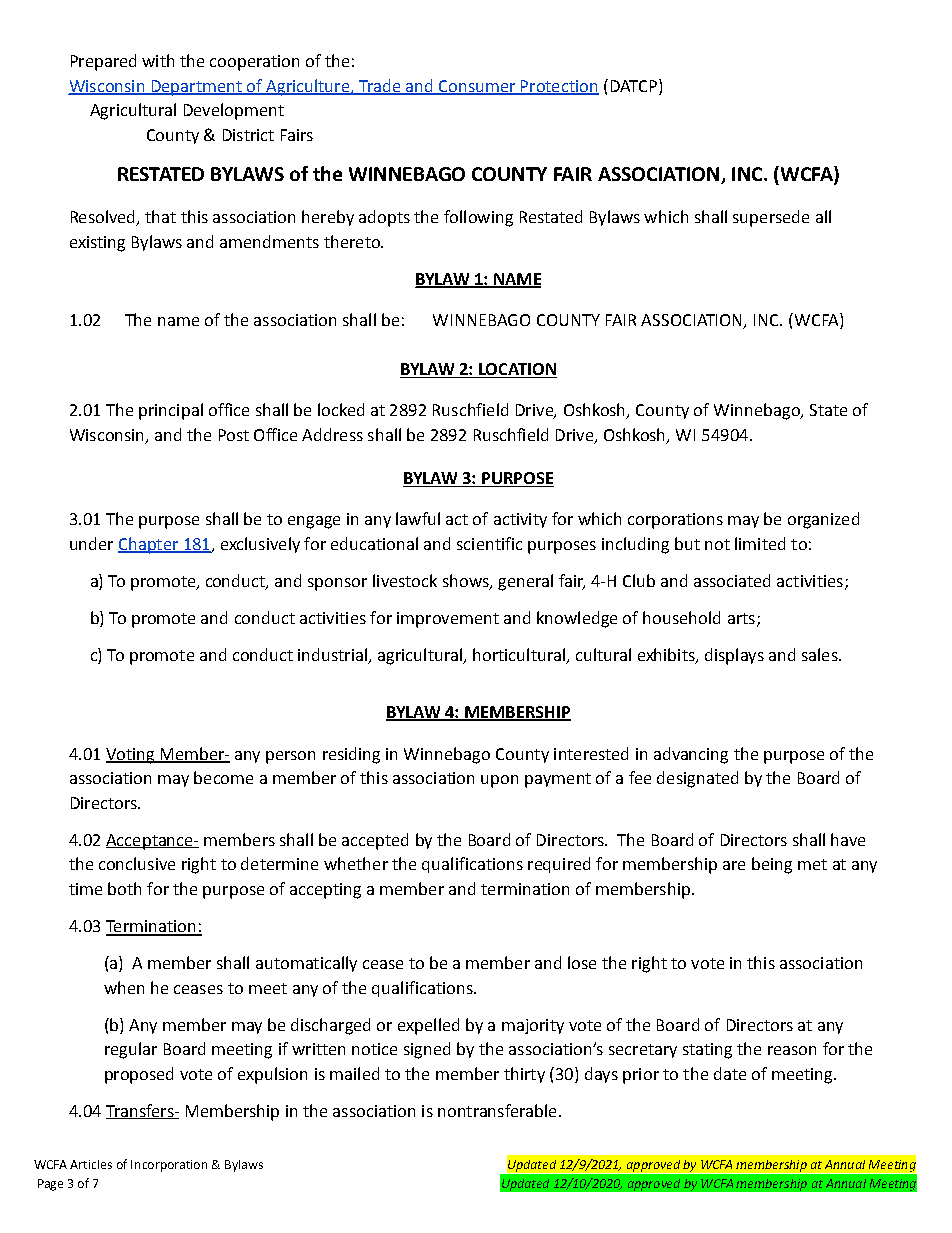 The width and height of the image is (952, 1233). I want to click on thirty, so click(524, 1075).
